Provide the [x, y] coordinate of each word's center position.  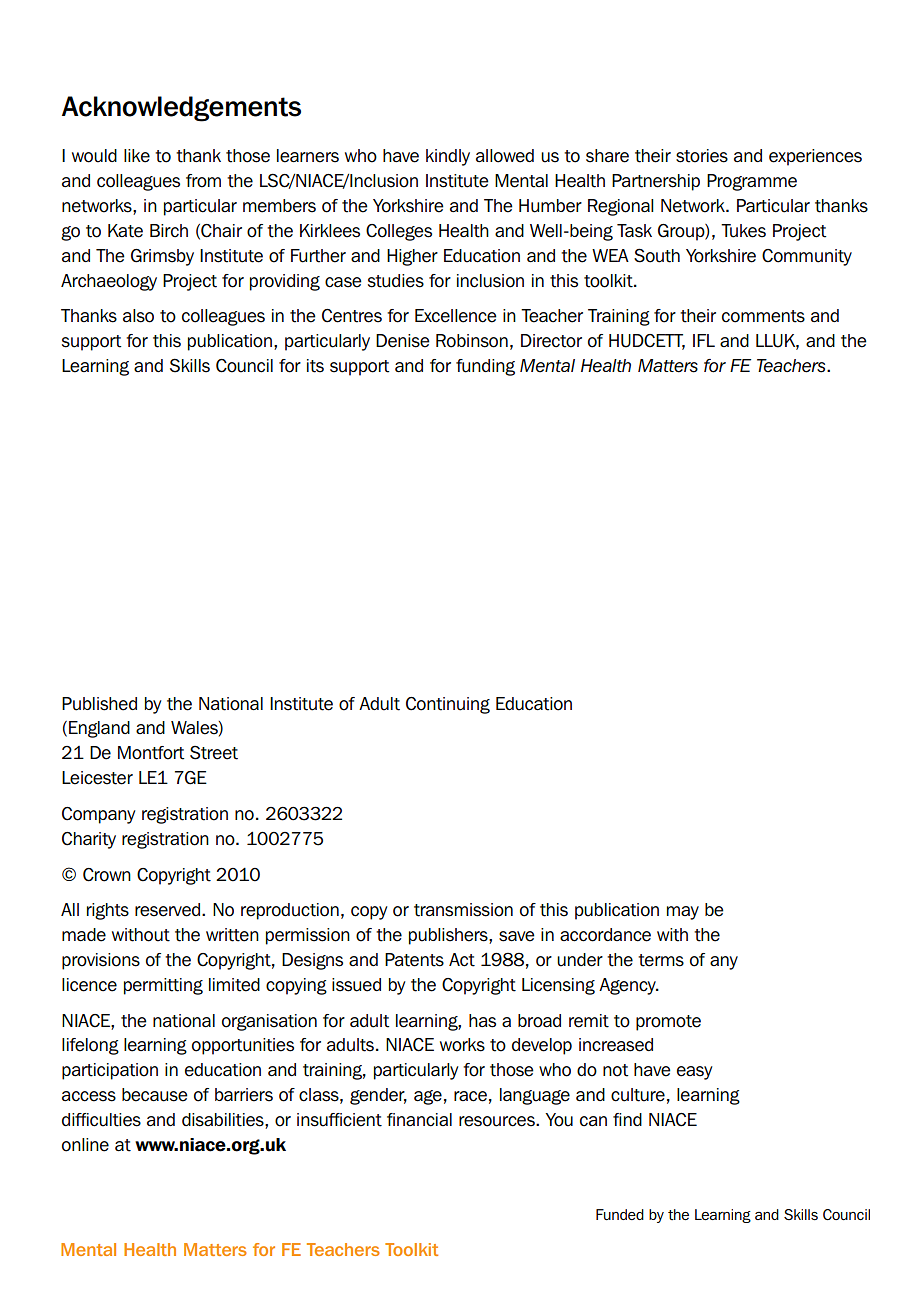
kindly [448, 157]
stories [702, 156]
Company [99, 815]
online [85, 1145]
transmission [463, 910]
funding [485, 367]
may [683, 913]
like [137, 156]
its [315, 366]
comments [763, 316]
